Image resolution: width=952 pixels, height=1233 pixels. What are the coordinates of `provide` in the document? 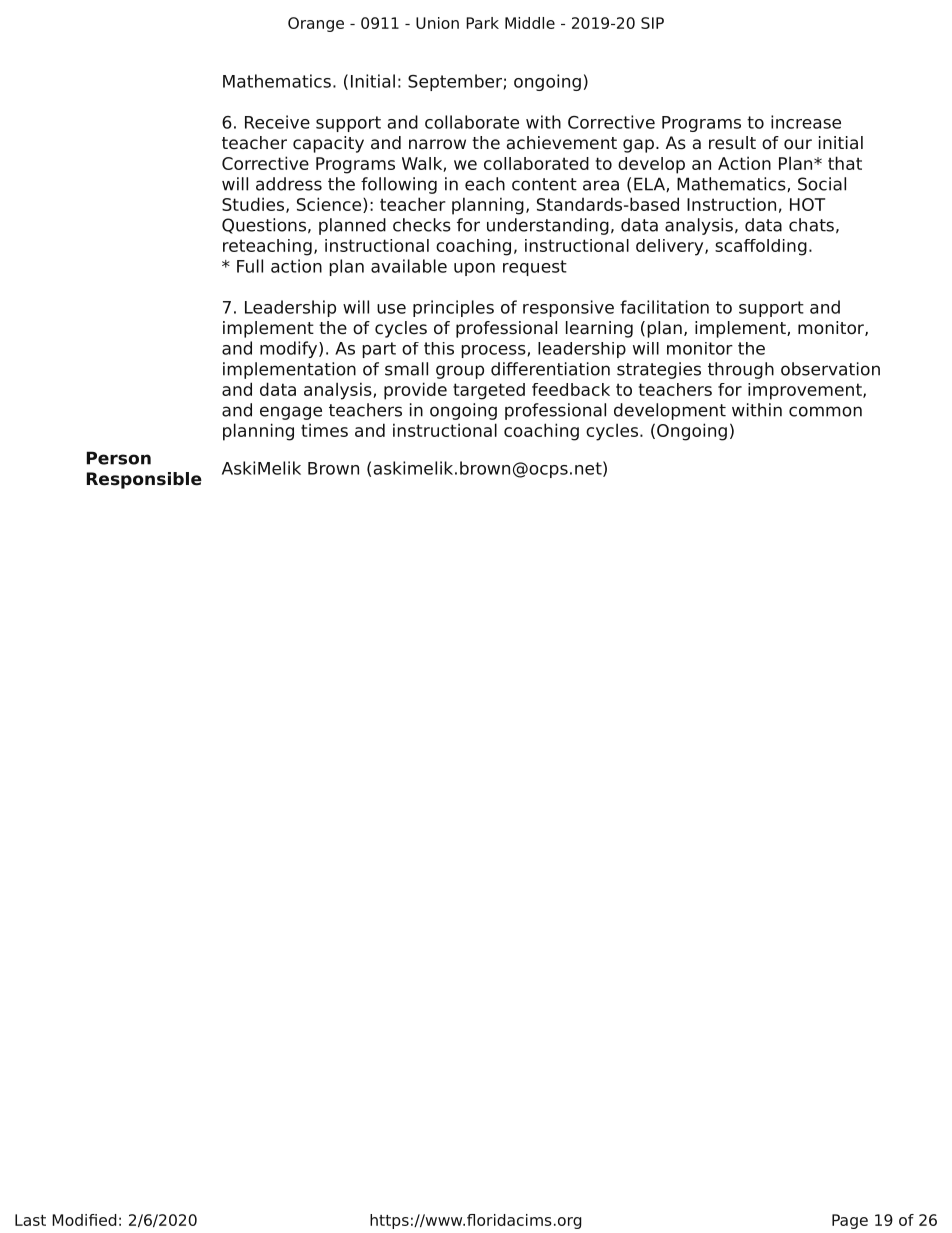 It's located at (415, 391).
